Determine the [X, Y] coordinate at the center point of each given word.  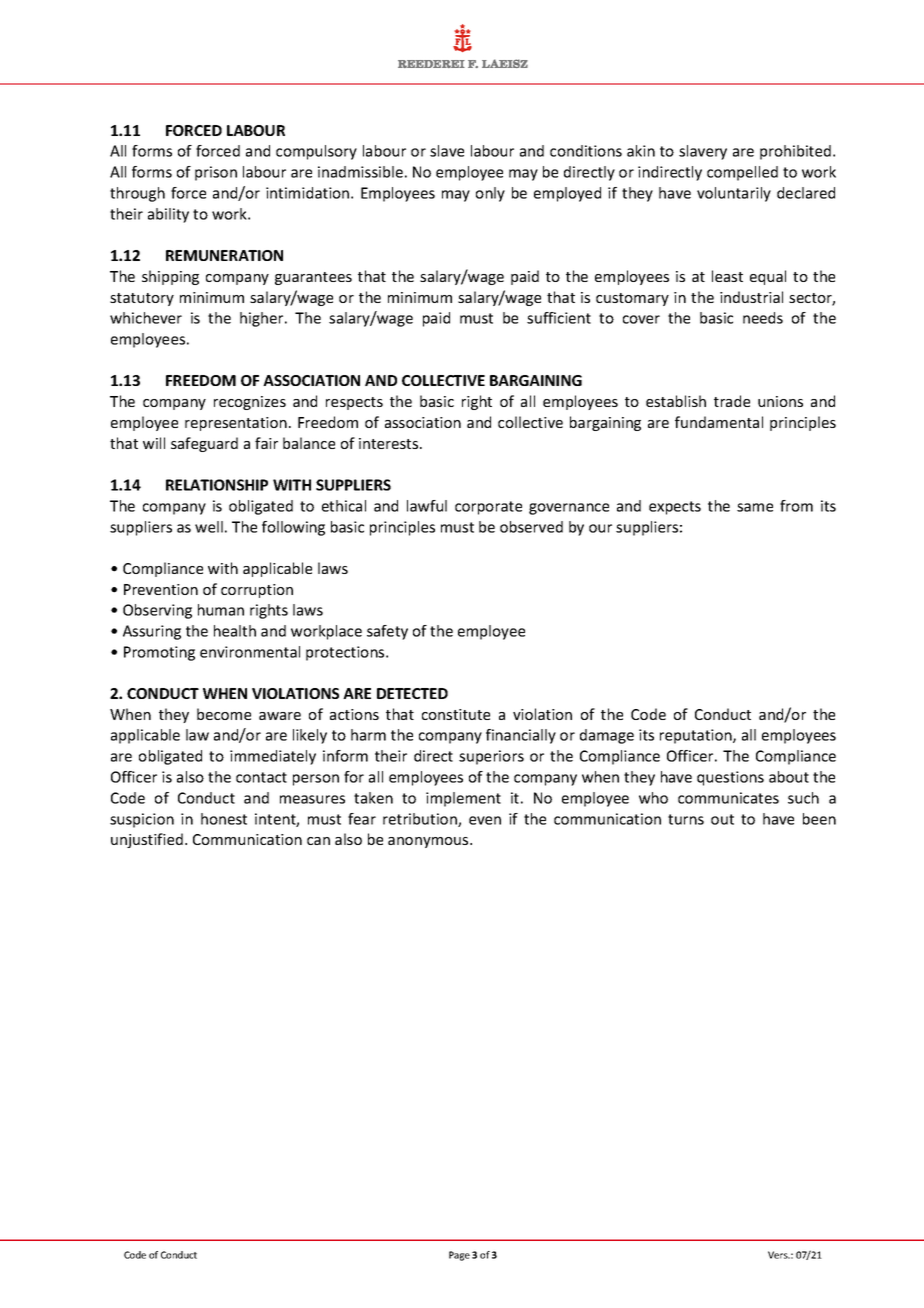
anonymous [429, 842]
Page [459, 1256]
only [490, 194]
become [224, 714]
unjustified [147, 840]
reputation [697, 736]
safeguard [204, 444]
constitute [456, 714]
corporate [488, 508]
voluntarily [734, 194]
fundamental [719, 422]
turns [686, 819]
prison [216, 173]
